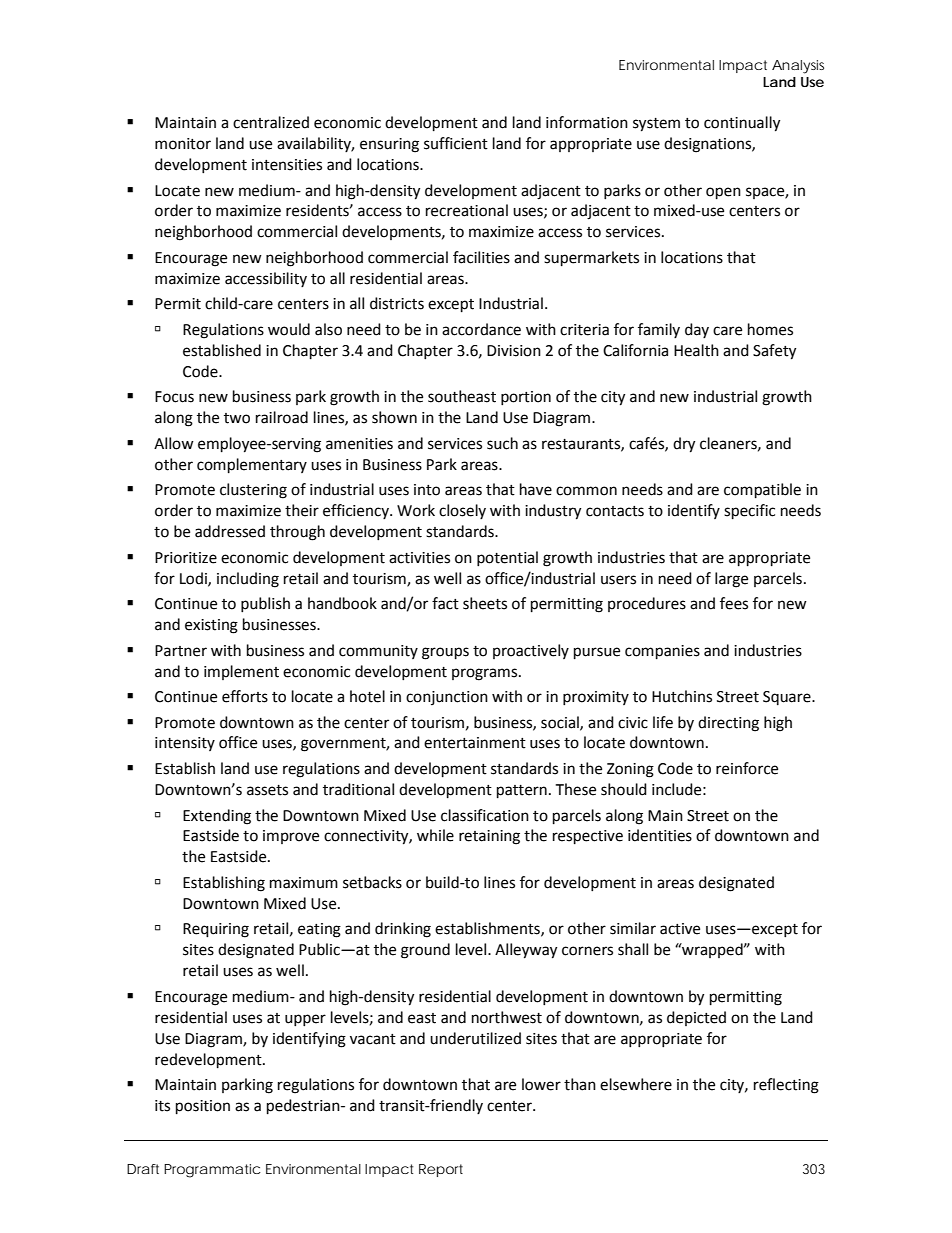 The height and width of the screenshot is (1233, 952). What do you see at coordinates (697, 330) in the screenshot?
I see `day` at bounding box center [697, 330].
